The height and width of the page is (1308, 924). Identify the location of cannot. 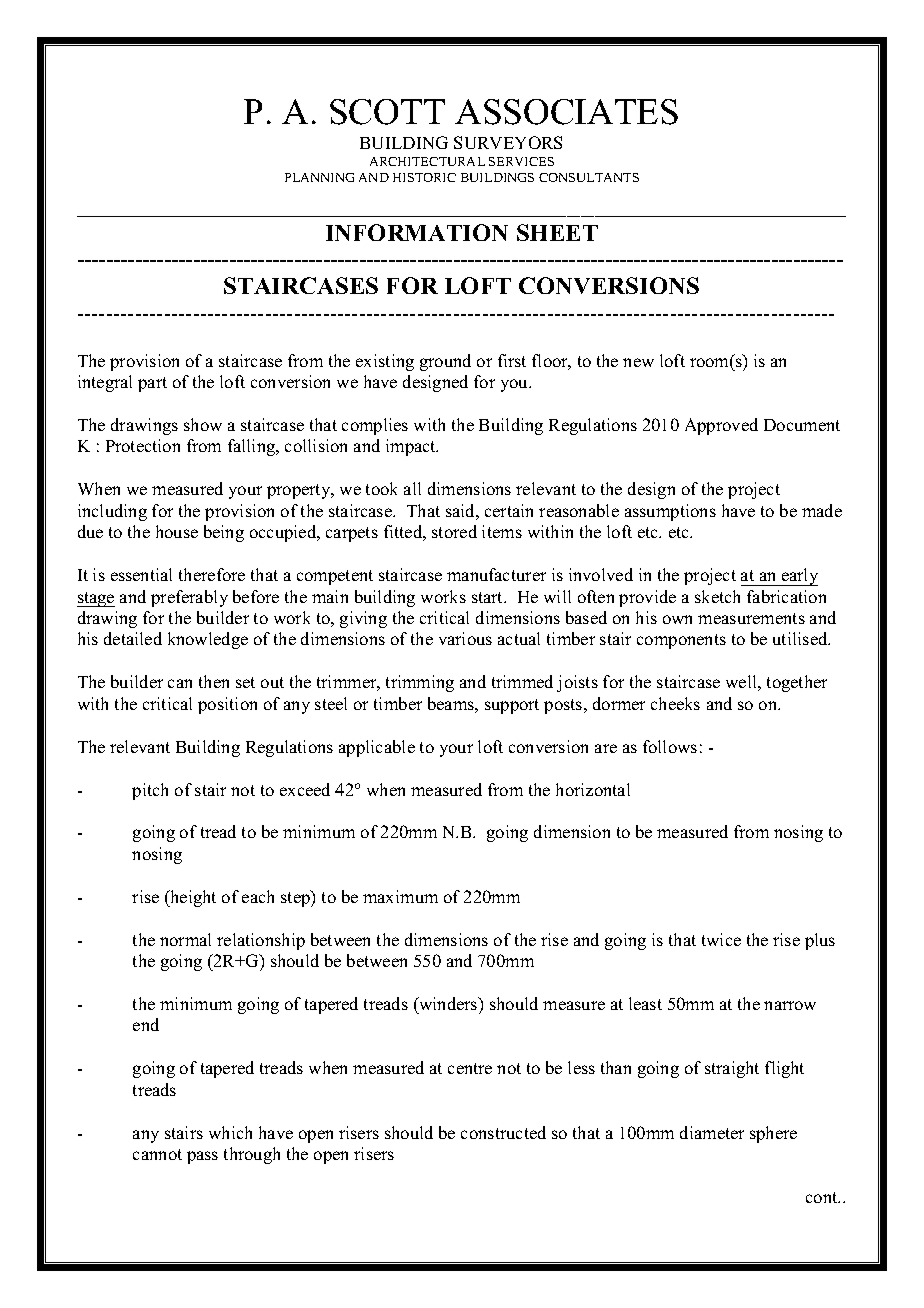
(157, 1154).
